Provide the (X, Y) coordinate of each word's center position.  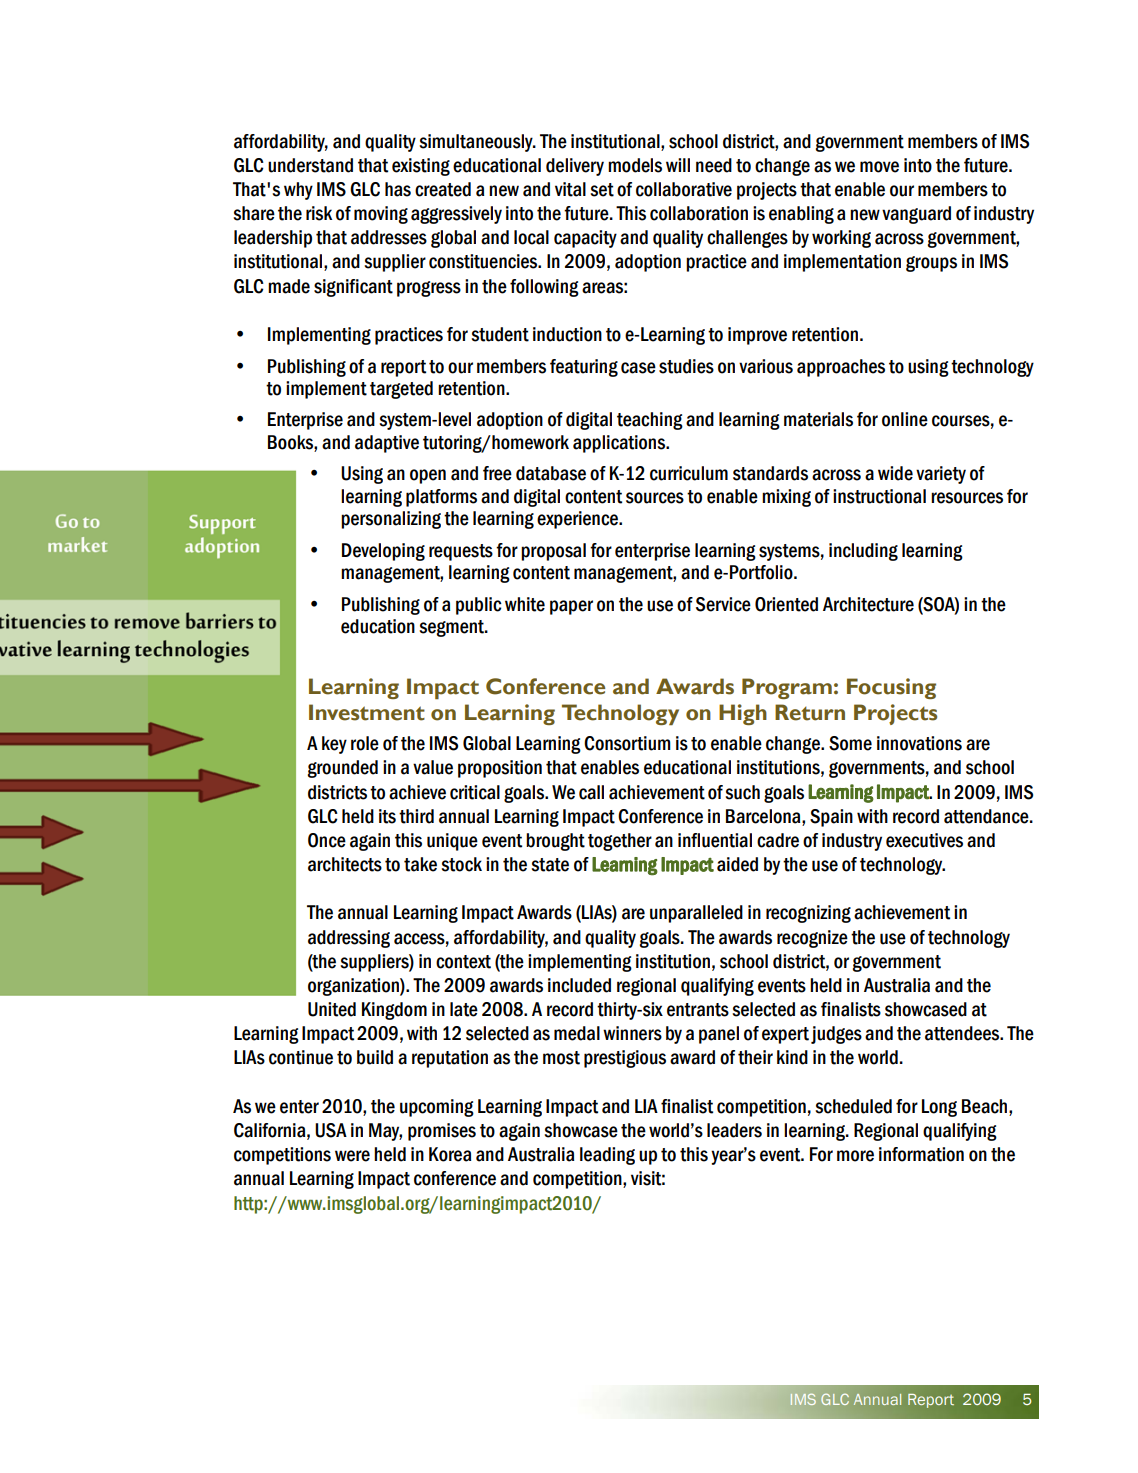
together (620, 842)
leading (607, 1156)
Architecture (868, 604)
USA (331, 1130)
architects (345, 864)
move (879, 167)
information (921, 1154)
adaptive (387, 444)
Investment (367, 712)
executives (924, 840)
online (905, 419)
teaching (650, 421)
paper (571, 607)
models (635, 165)
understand (310, 165)
